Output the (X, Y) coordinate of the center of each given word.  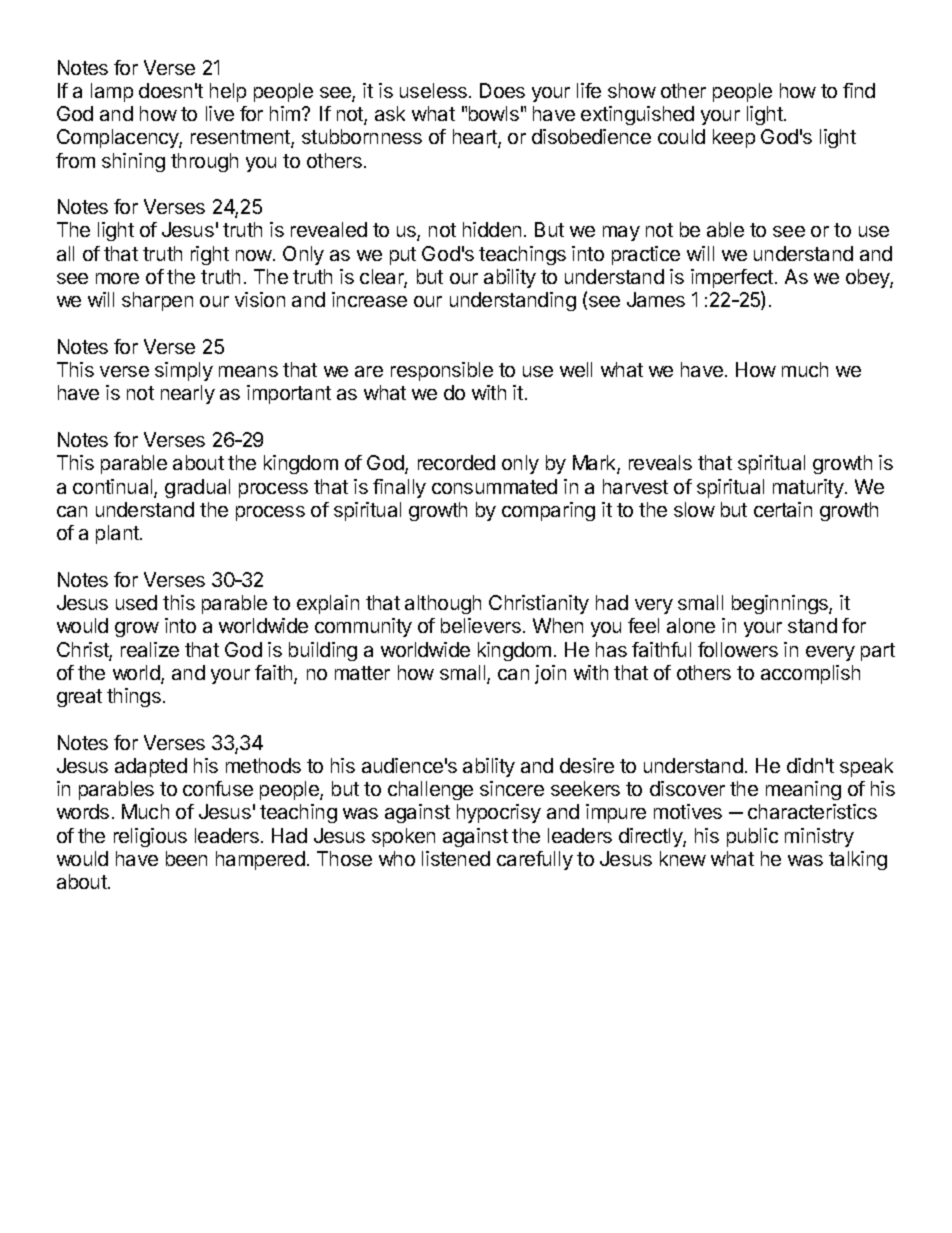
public (752, 837)
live (220, 113)
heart (476, 138)
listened (456, 858)
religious (150, 837)
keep (734, 138)
